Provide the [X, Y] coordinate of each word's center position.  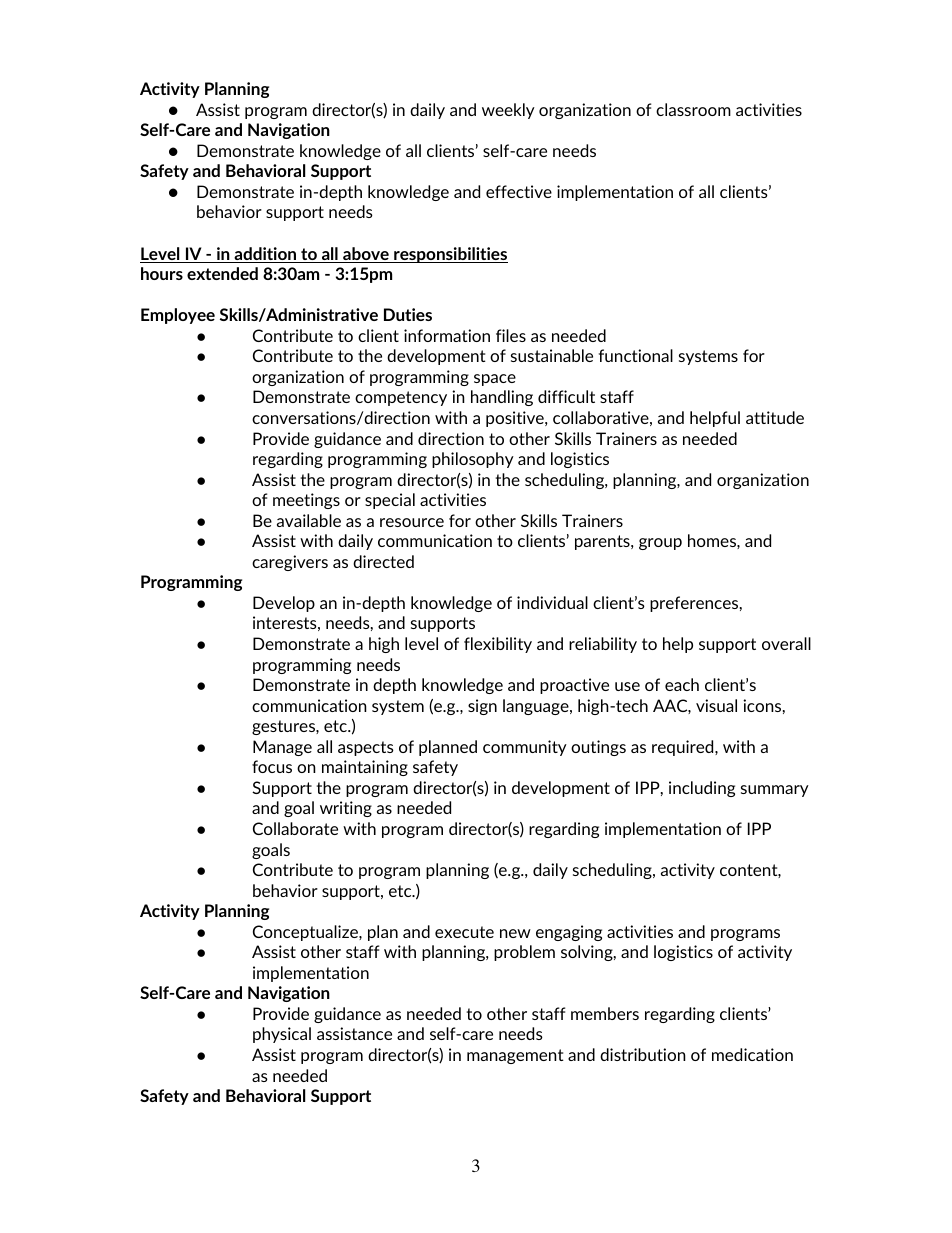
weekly [508, 111]
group [660, 544]
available [309, 520]
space [495, 380]
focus [272, 766]
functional [636, 355]
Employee [178, 316]
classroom [693, 109]
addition [265, 255]
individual [552, 602]
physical [282, 1035]
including [702, 789]
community [525, 748]
